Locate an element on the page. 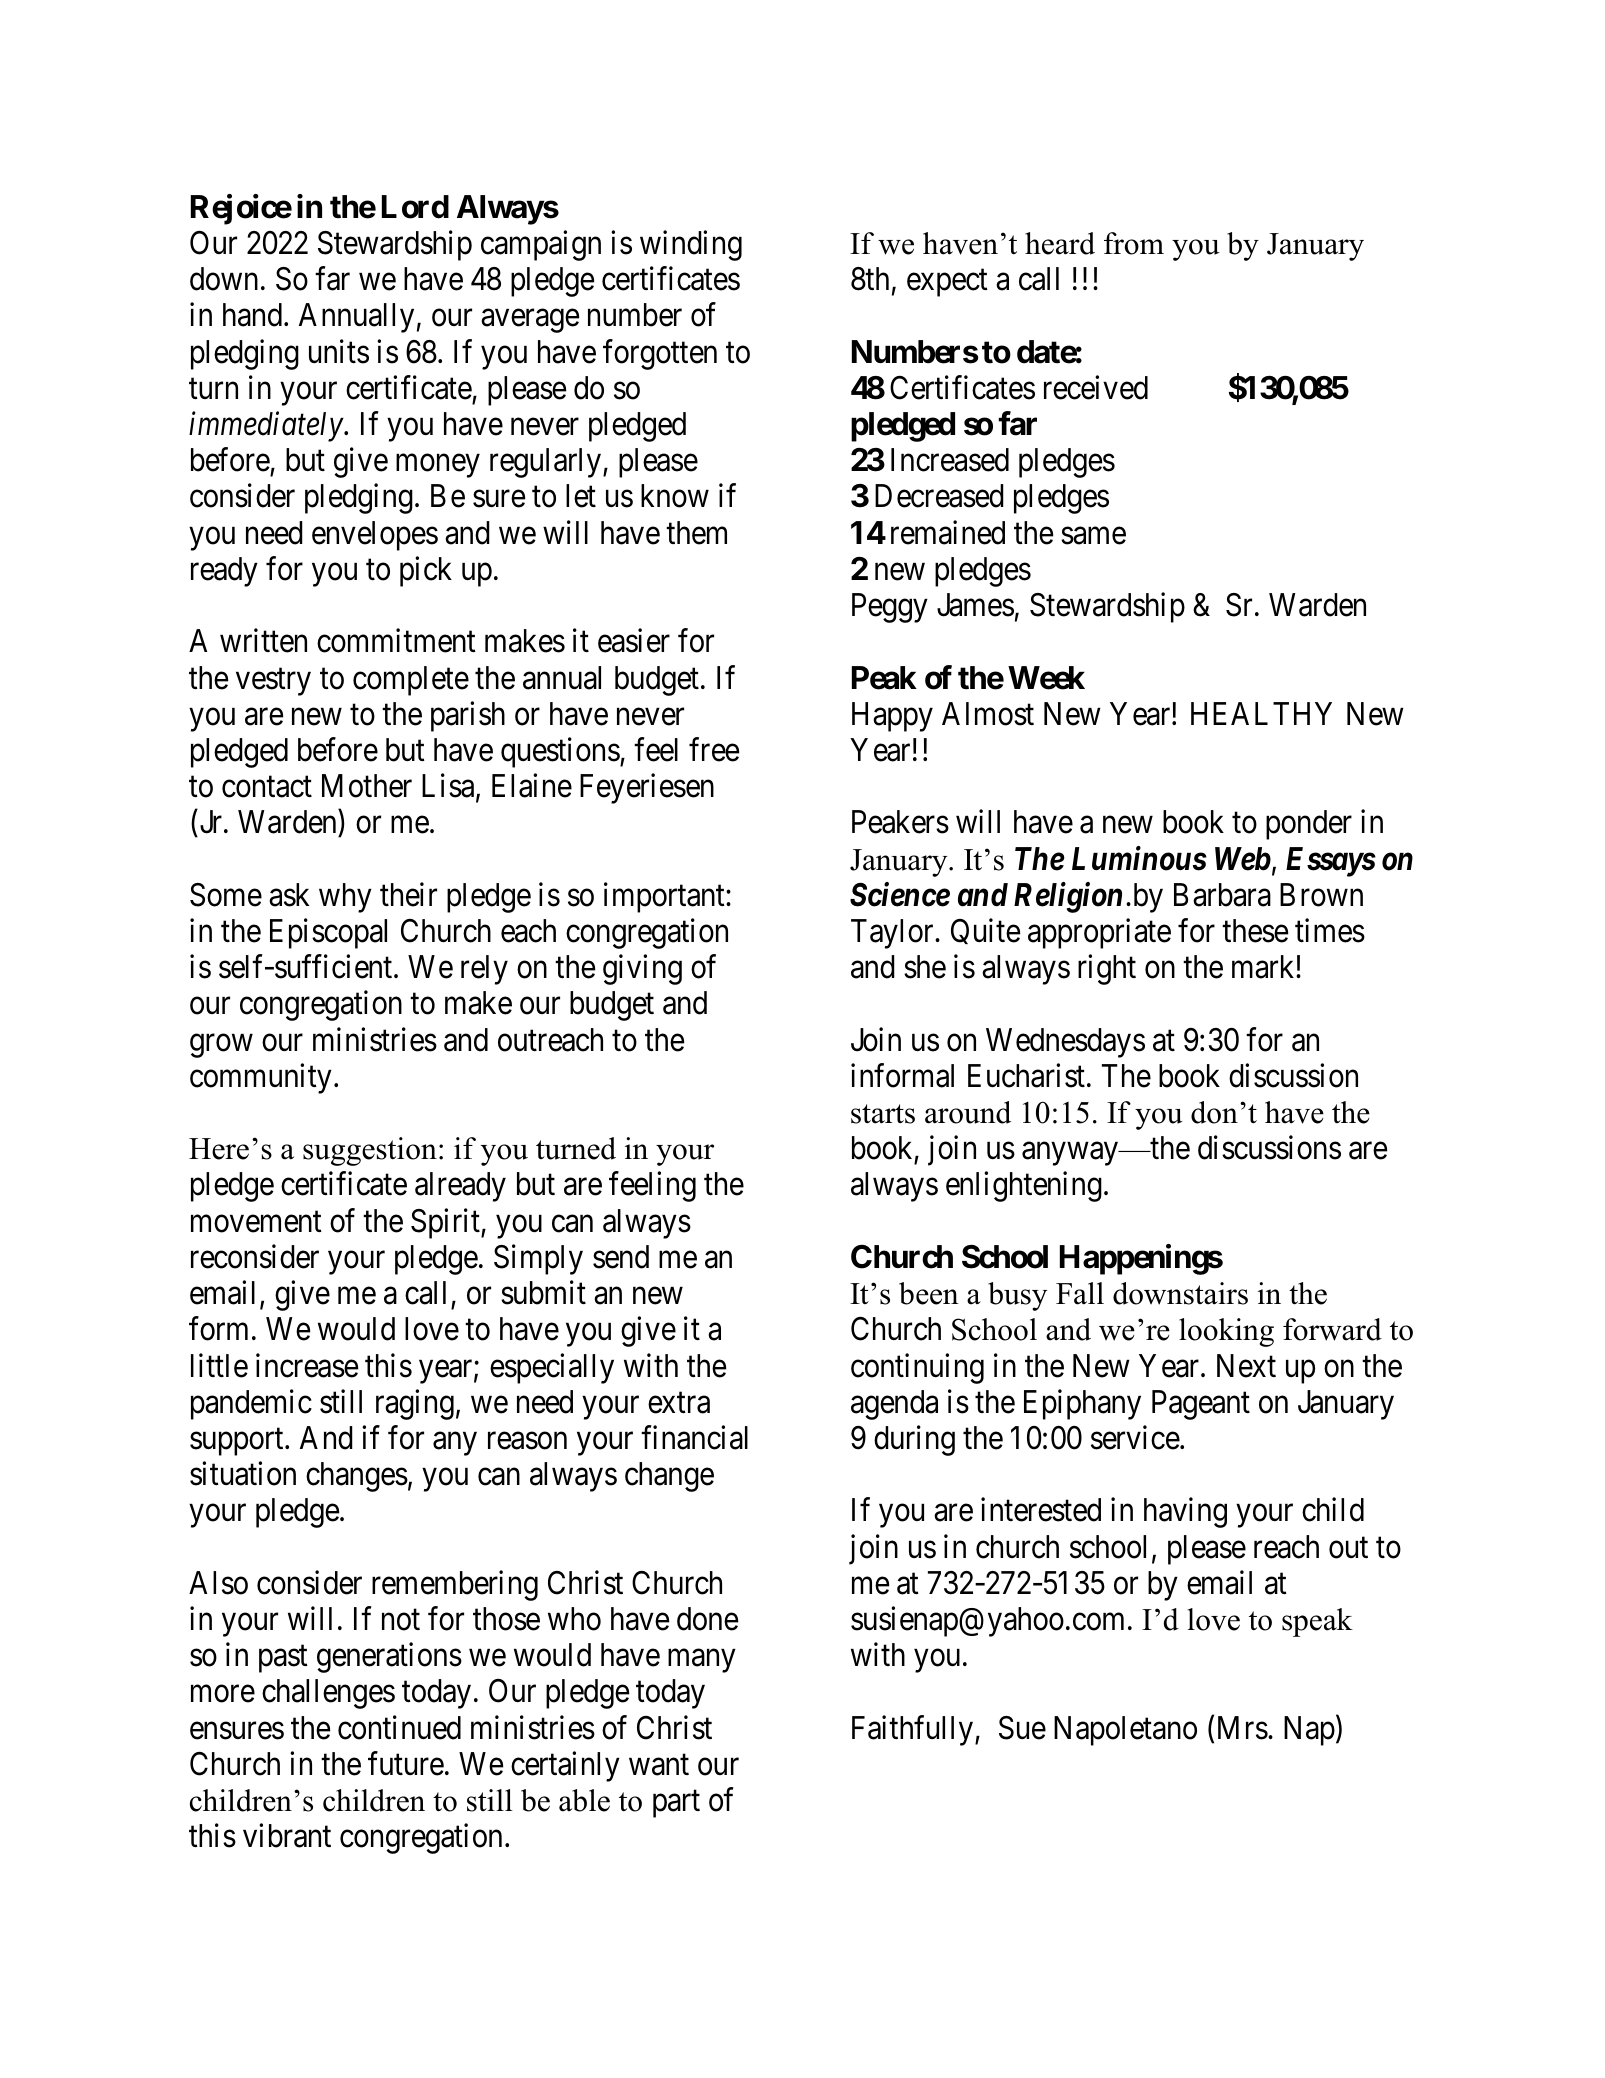 Image resolution: width=1605 pixels, height=2078 pixels. commitment is located at coordinates (396, 641).
